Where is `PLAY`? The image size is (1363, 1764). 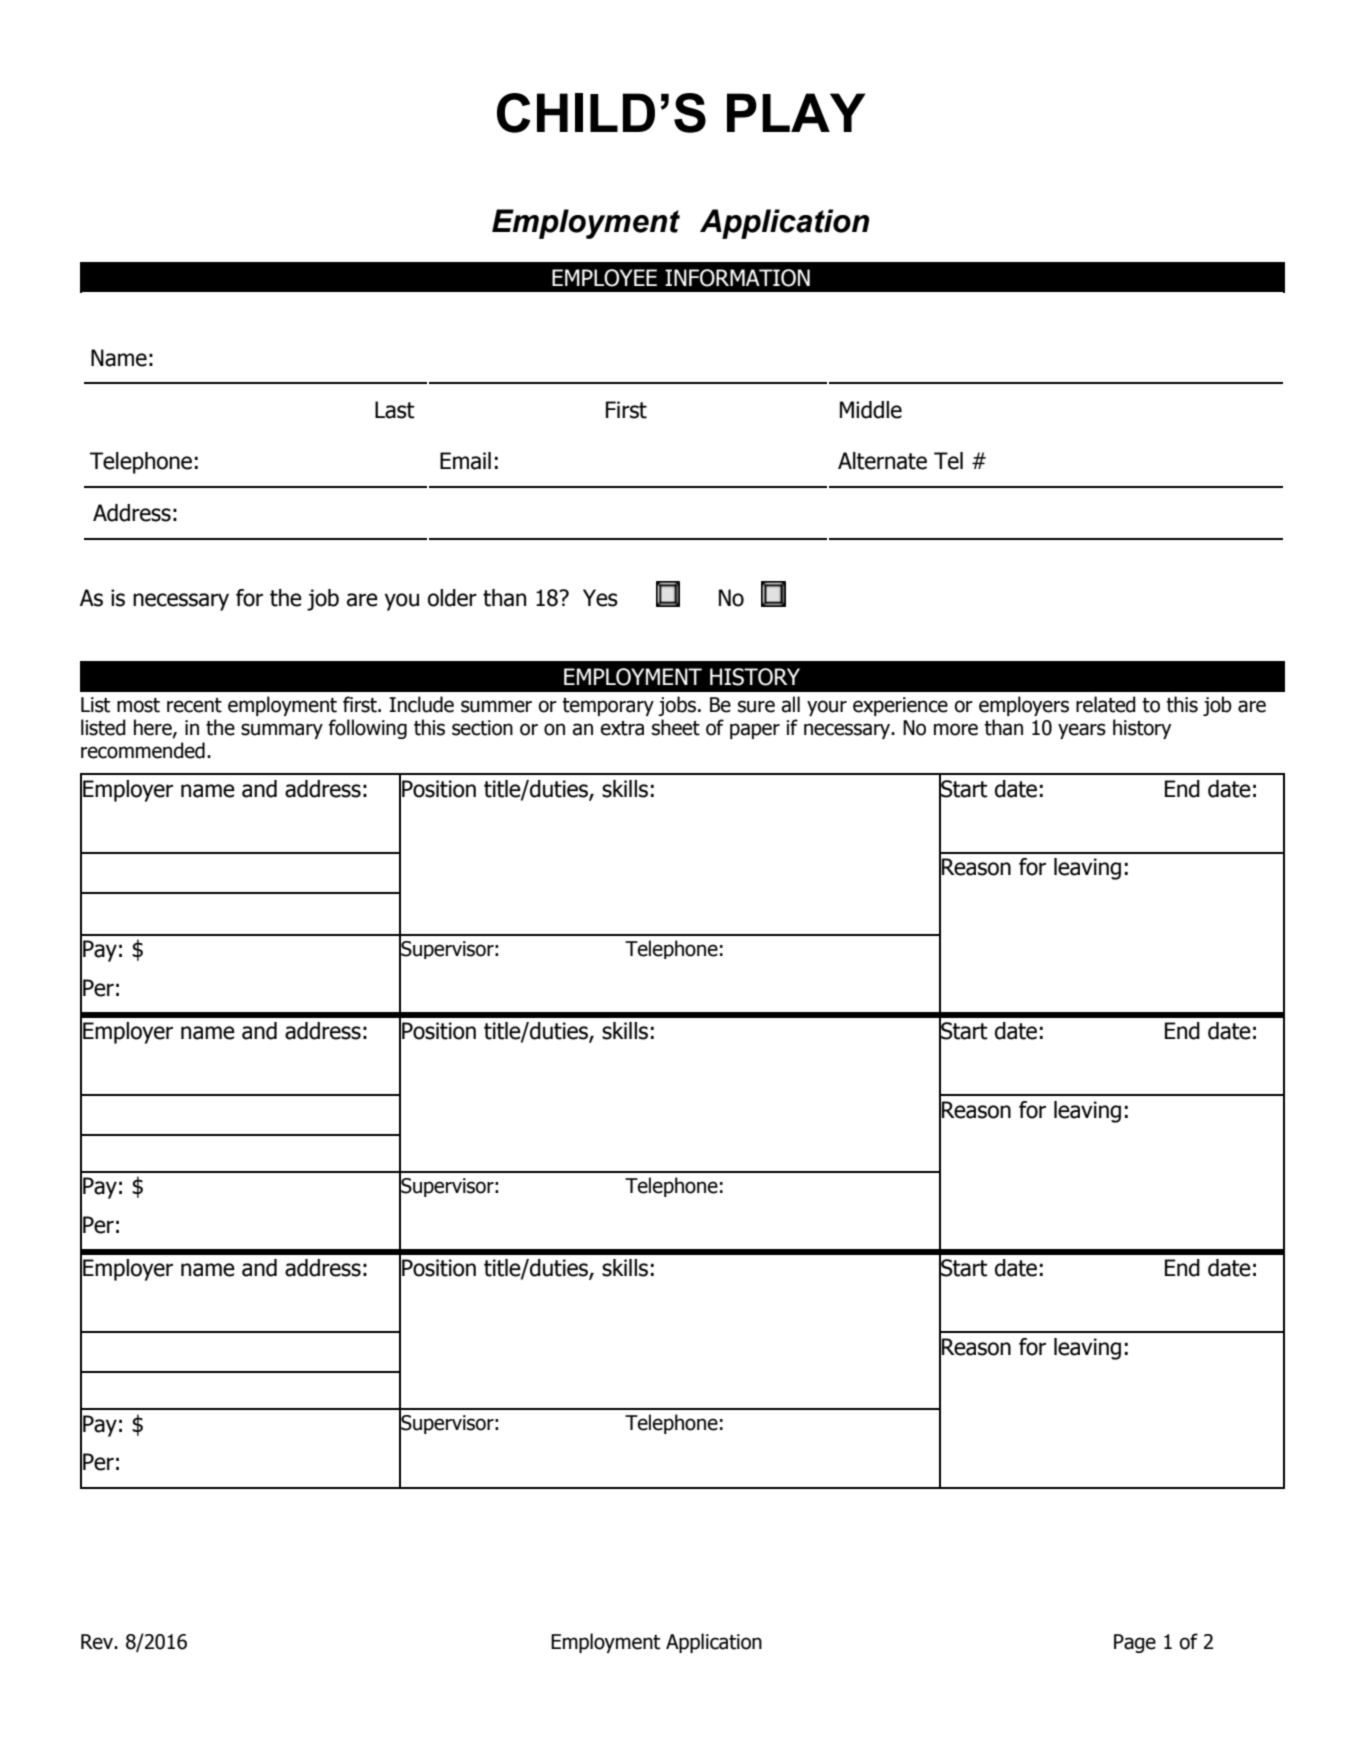 PLAY is located at coordinates (796, 112).
